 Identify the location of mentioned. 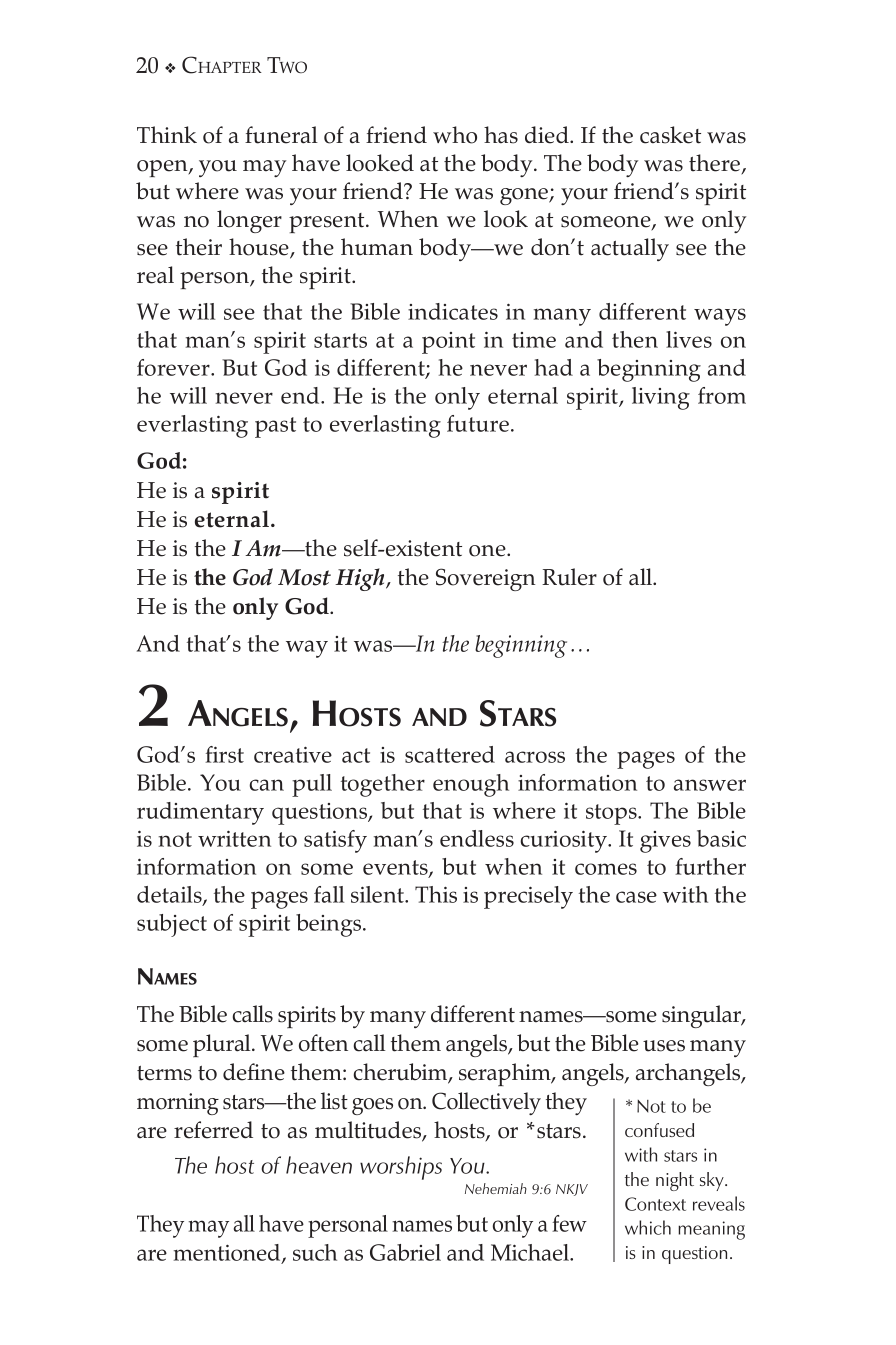
(228, 1254).
